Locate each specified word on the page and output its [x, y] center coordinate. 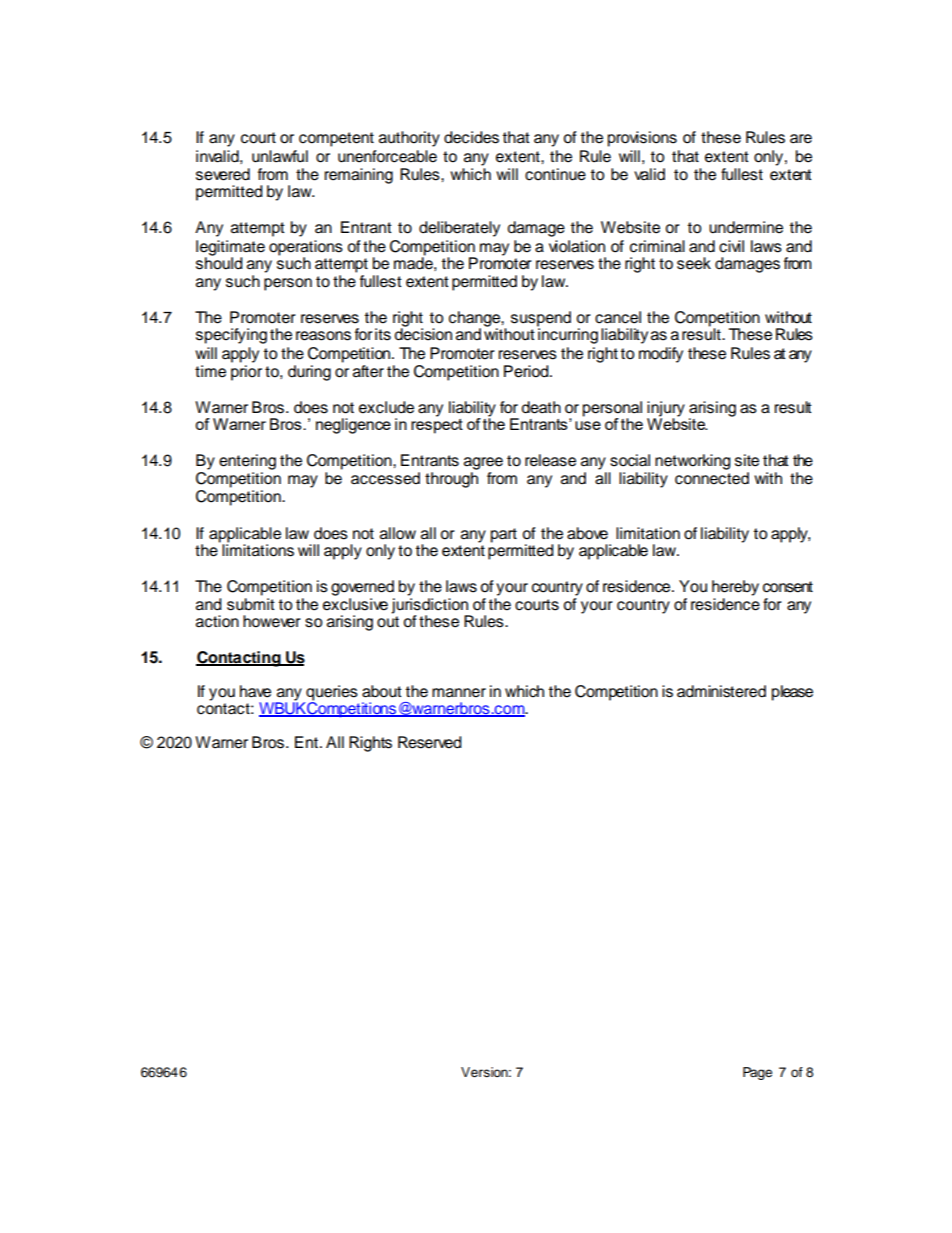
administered [721, 691]
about [382, 691]
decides [471, 137]
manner [459, 693]
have [255, 691]
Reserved [430, 742]
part [504, 535]
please [792, 693]
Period [527, 371]
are [801, 139]
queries [331, 694]
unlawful [280, 156]
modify [661, 355]
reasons [323, 336]
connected [712, 478]
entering [247, 462]
